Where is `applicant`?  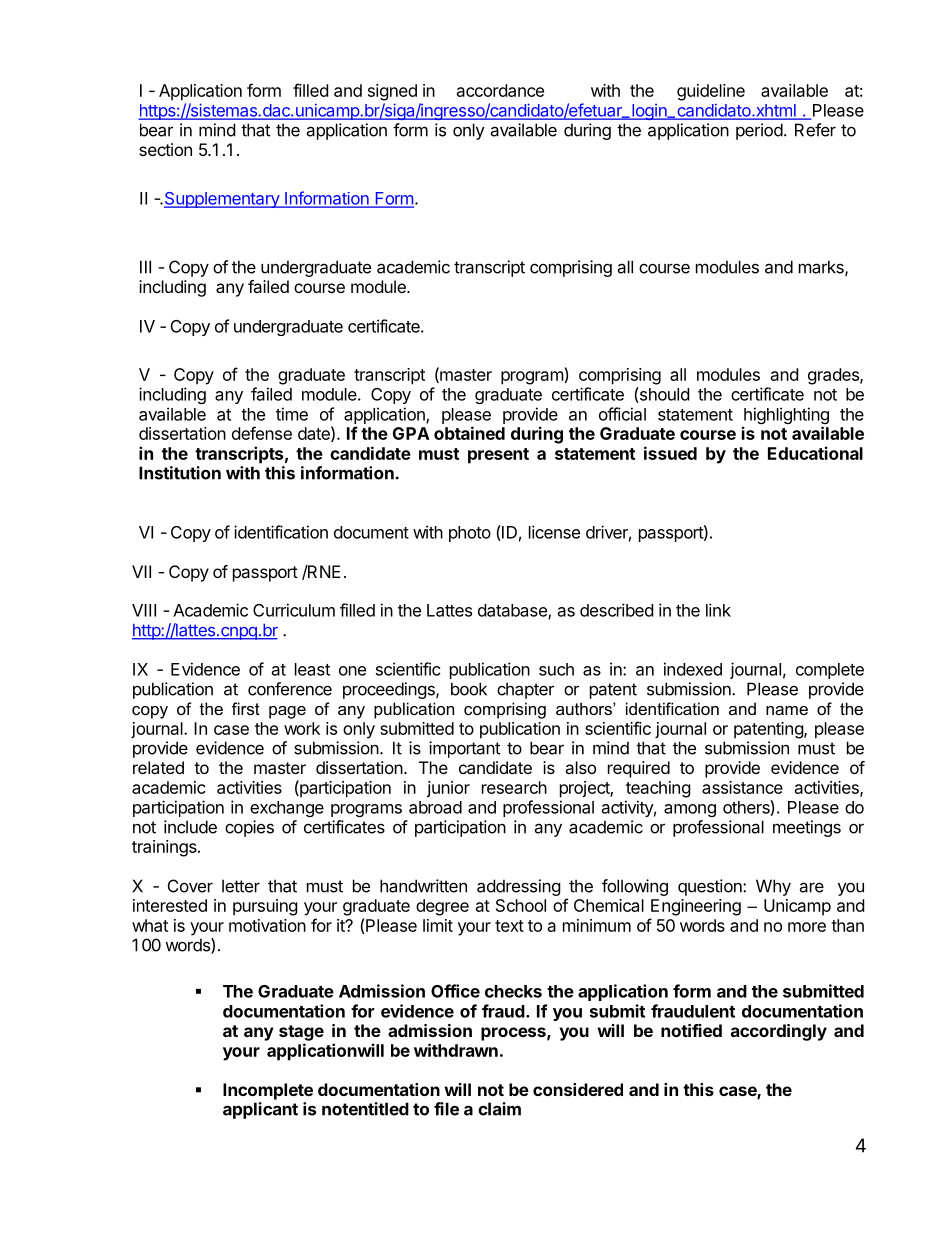
applicant is located at coordinates (260, 1110).
